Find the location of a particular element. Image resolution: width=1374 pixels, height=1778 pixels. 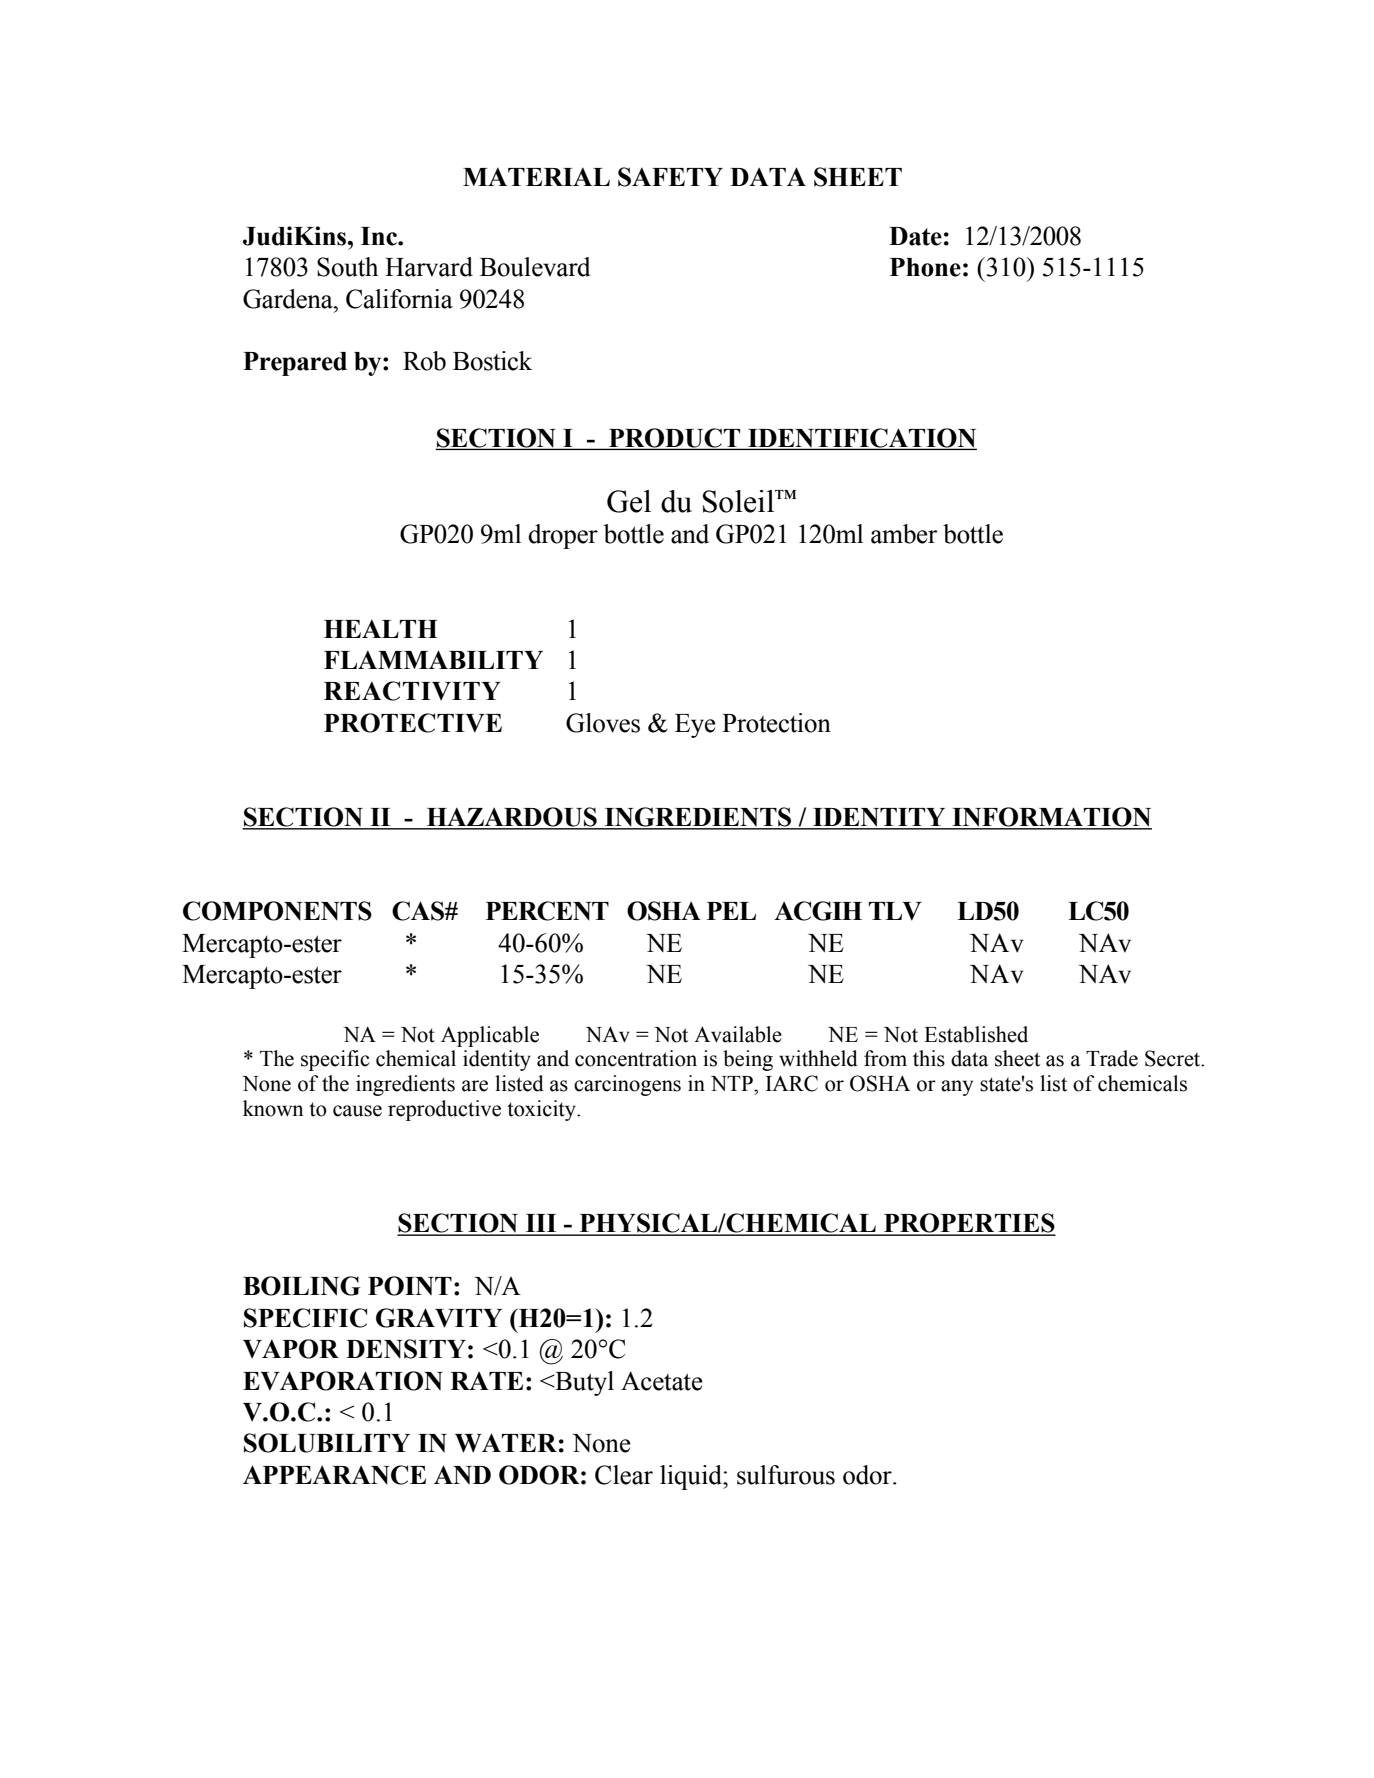

HAZARDOUS is located at coordinates (511, 818).
